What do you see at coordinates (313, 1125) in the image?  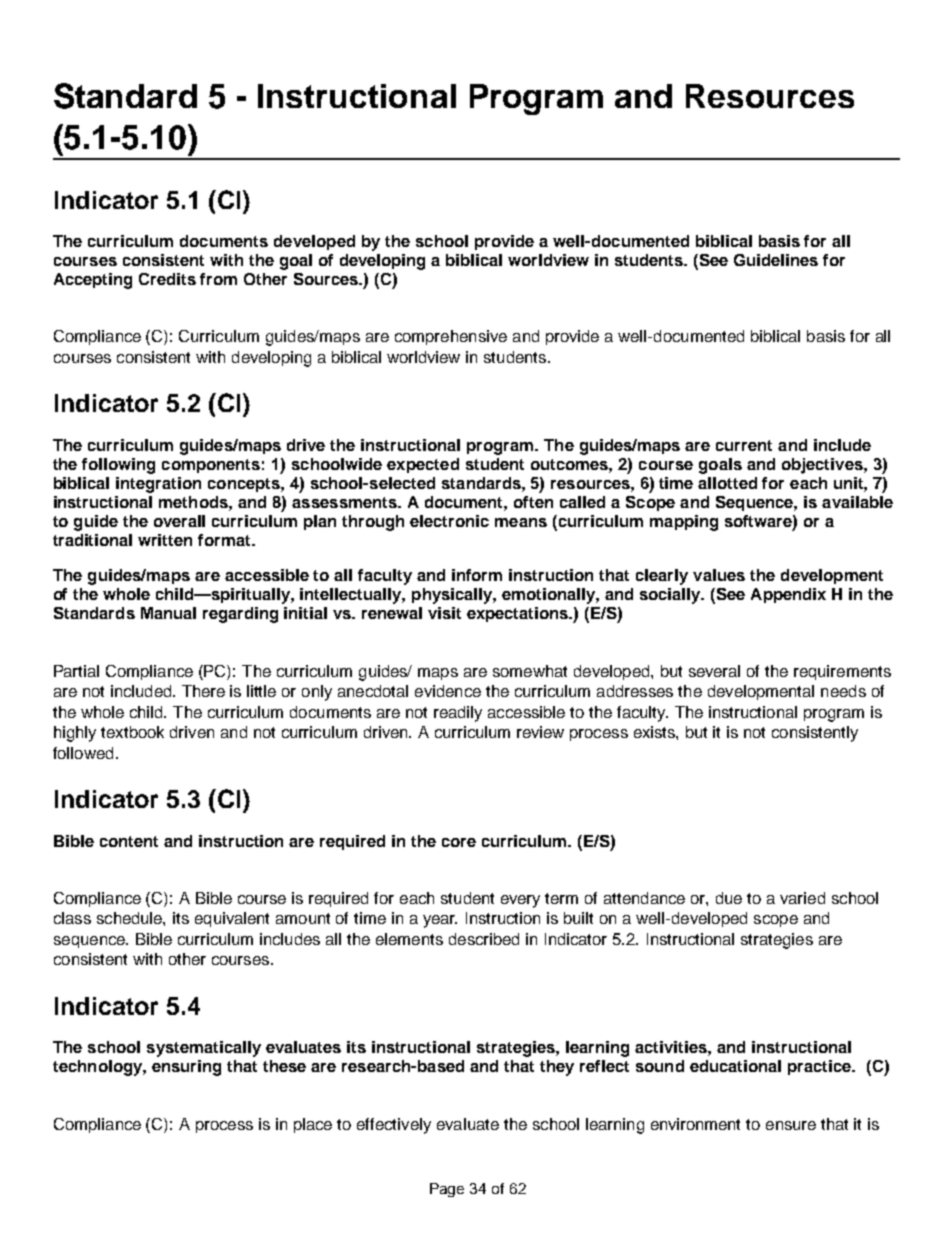 I see `place` at bounding box center [313, 1125].
